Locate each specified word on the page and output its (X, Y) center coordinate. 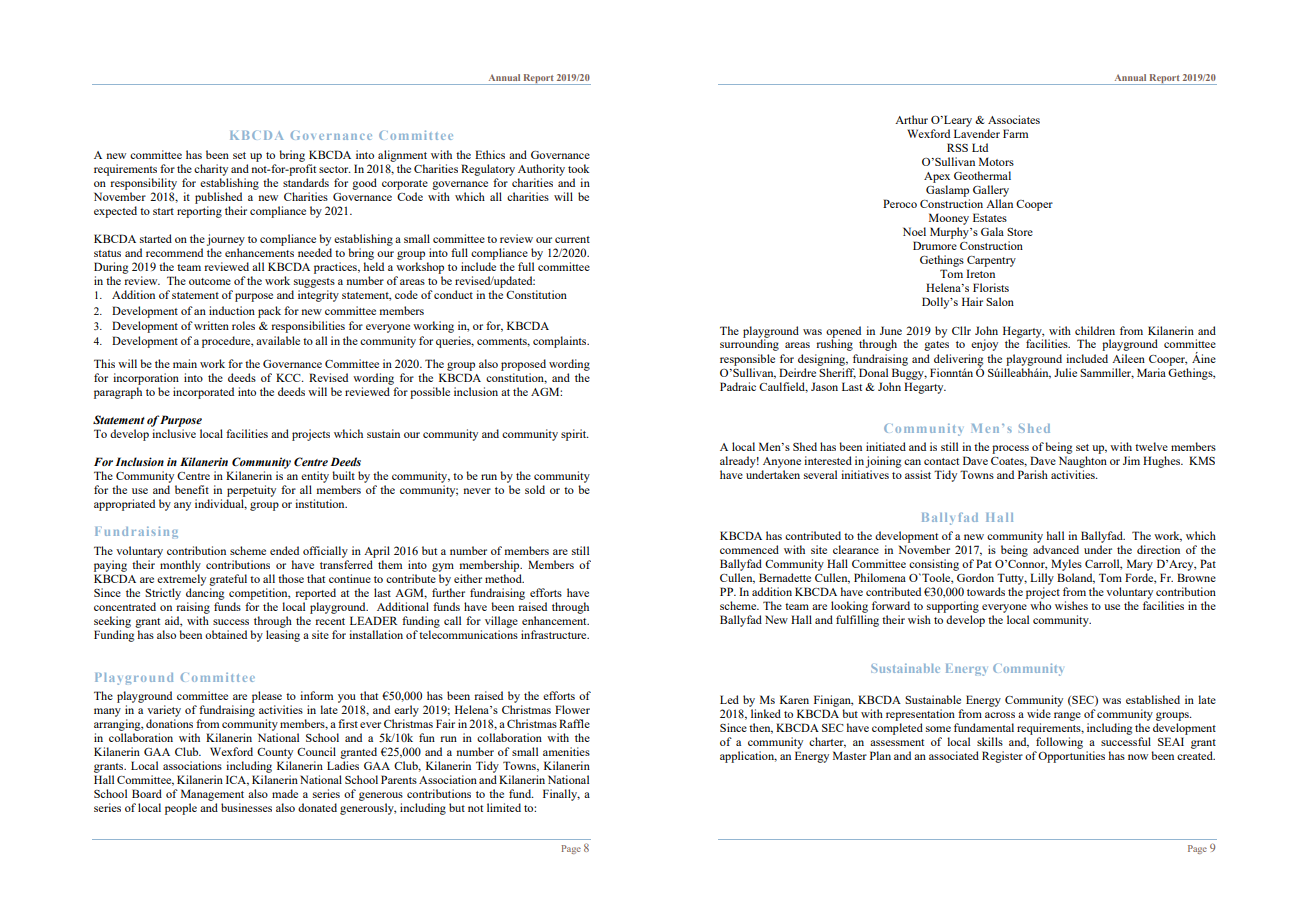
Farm (1015, 133)
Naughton (1083, 463)
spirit (575, 435)
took (578, 168)
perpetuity (251, 491)
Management (212, 795)
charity (211, 170)
